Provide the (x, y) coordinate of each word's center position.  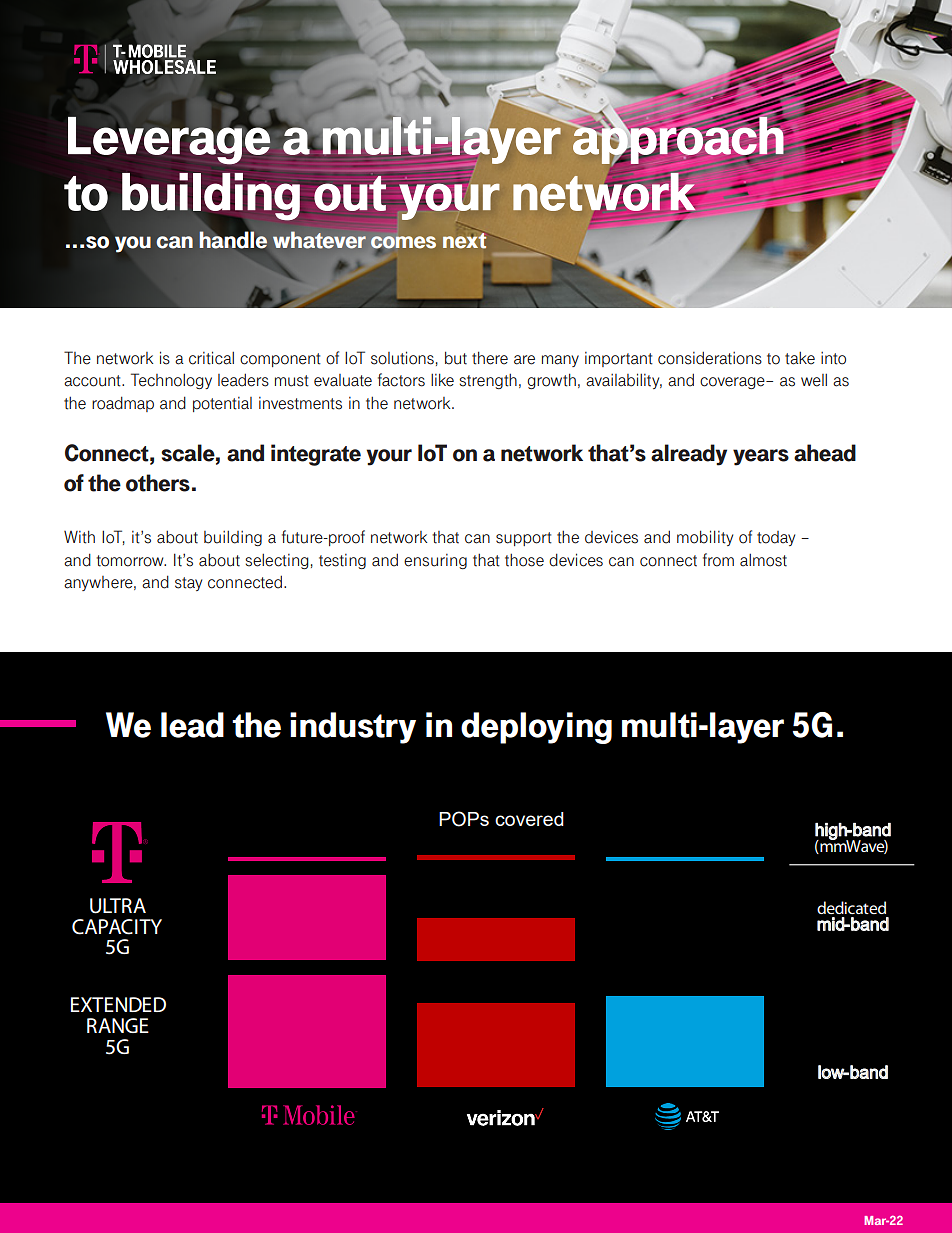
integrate (316, 455)
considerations (710, 358)
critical (211, 358)
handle (233, 239)
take (800, 358)
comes (403, 243)
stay (188, 584)
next (464, 241)
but (456, 358)
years (761, 457)
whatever (319, 240)
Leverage (169, 139)
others (158, 483)
